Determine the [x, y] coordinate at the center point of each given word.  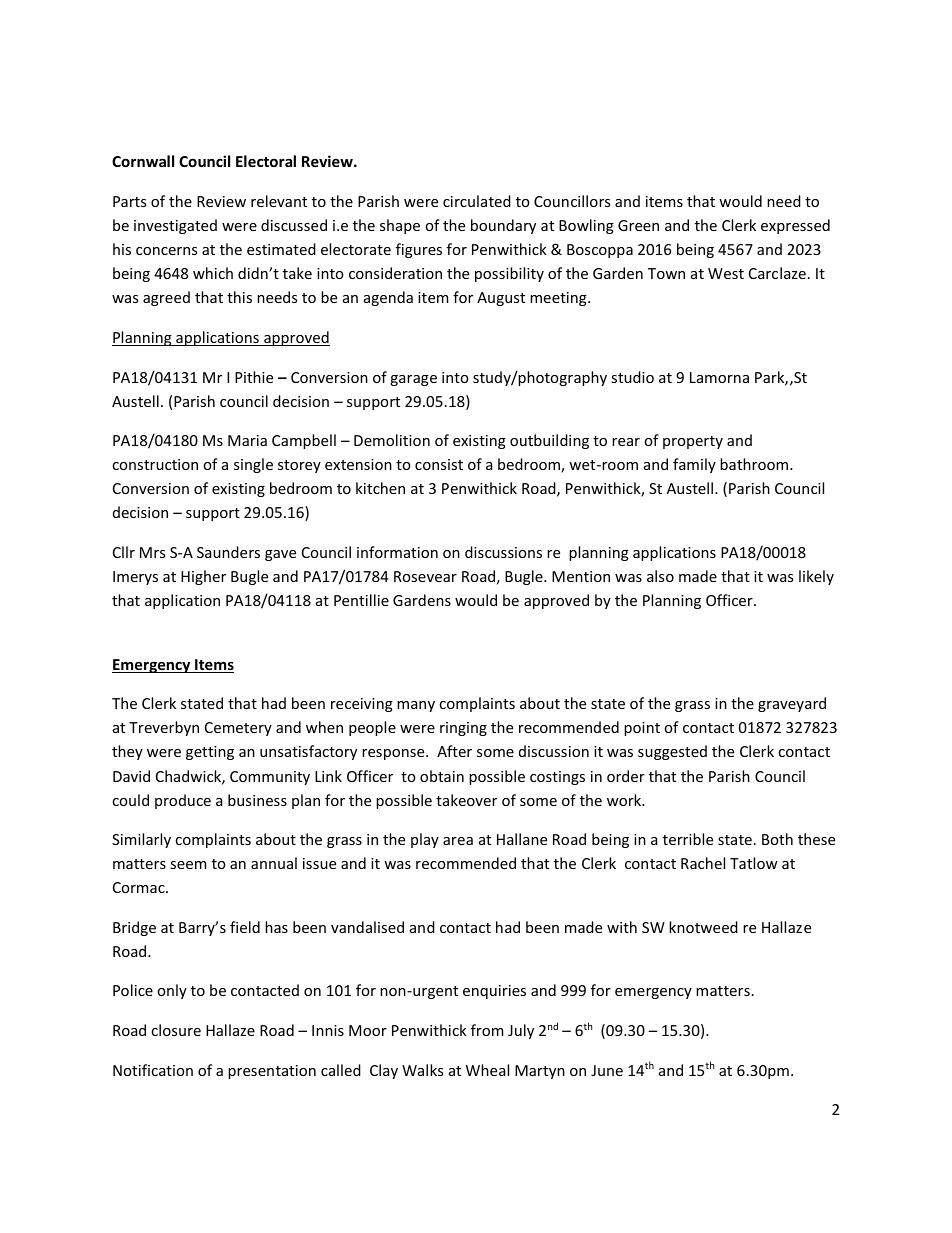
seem [188, 865]
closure [176, 1030]
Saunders [228, 552]
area [458, 841]
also [660, 576]
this [239, 297]
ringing [463, 729]
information [397, 552]
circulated [477, 201]
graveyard [792, 704]
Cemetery [238, 729]
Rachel [703, 863]
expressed [795, 226]
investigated [175, 226]
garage [413, 380]
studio [632, 377]
